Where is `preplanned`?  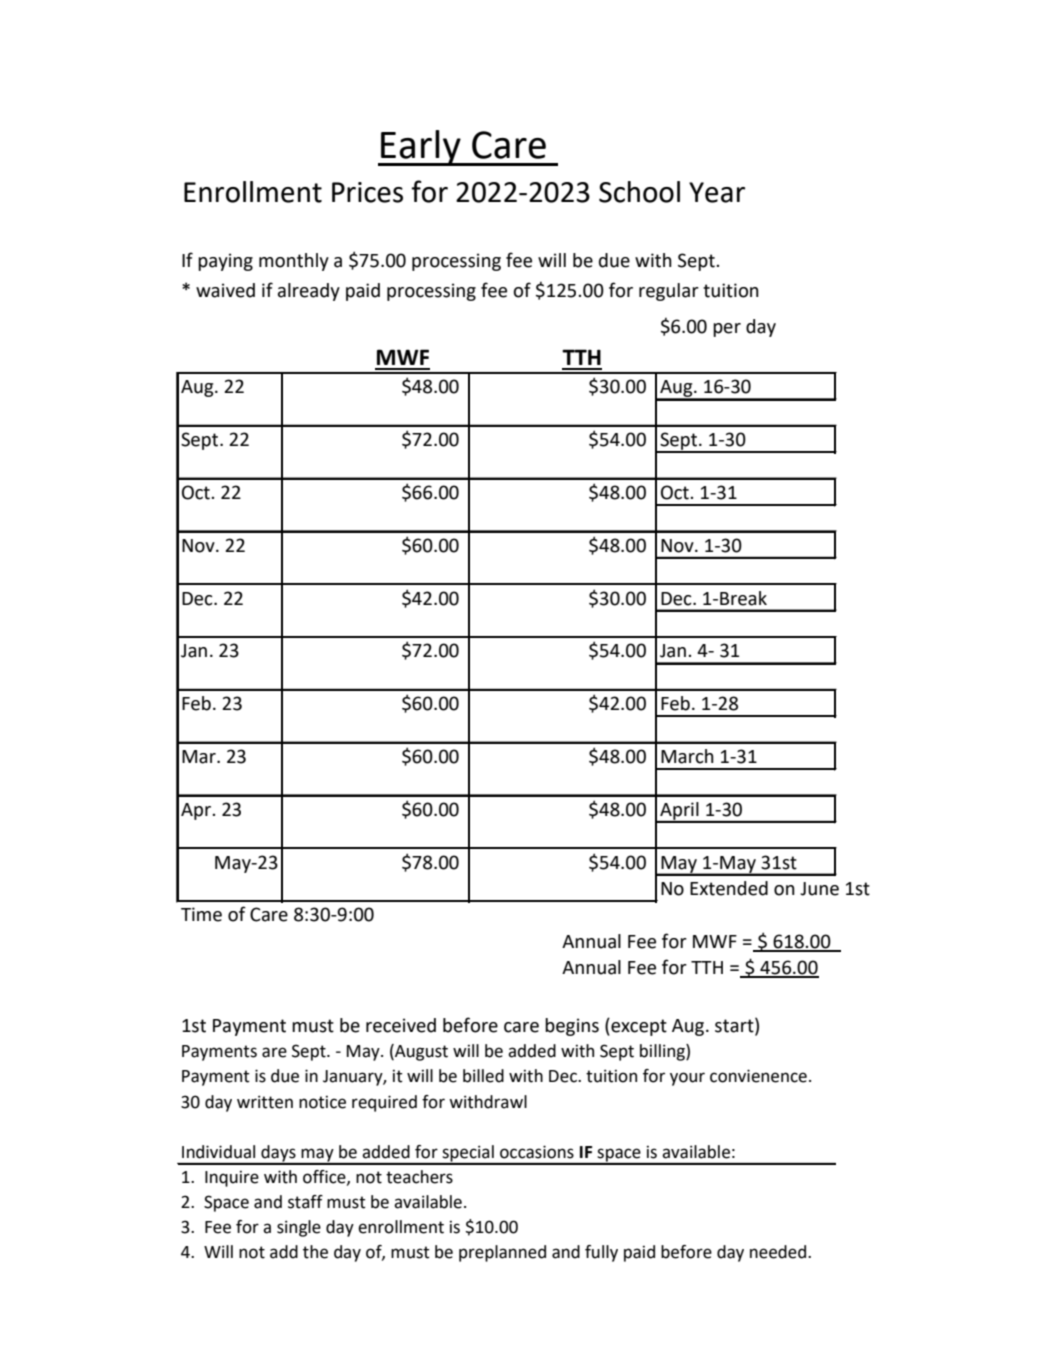 preplanned is located at coordinates (502, 1253).
